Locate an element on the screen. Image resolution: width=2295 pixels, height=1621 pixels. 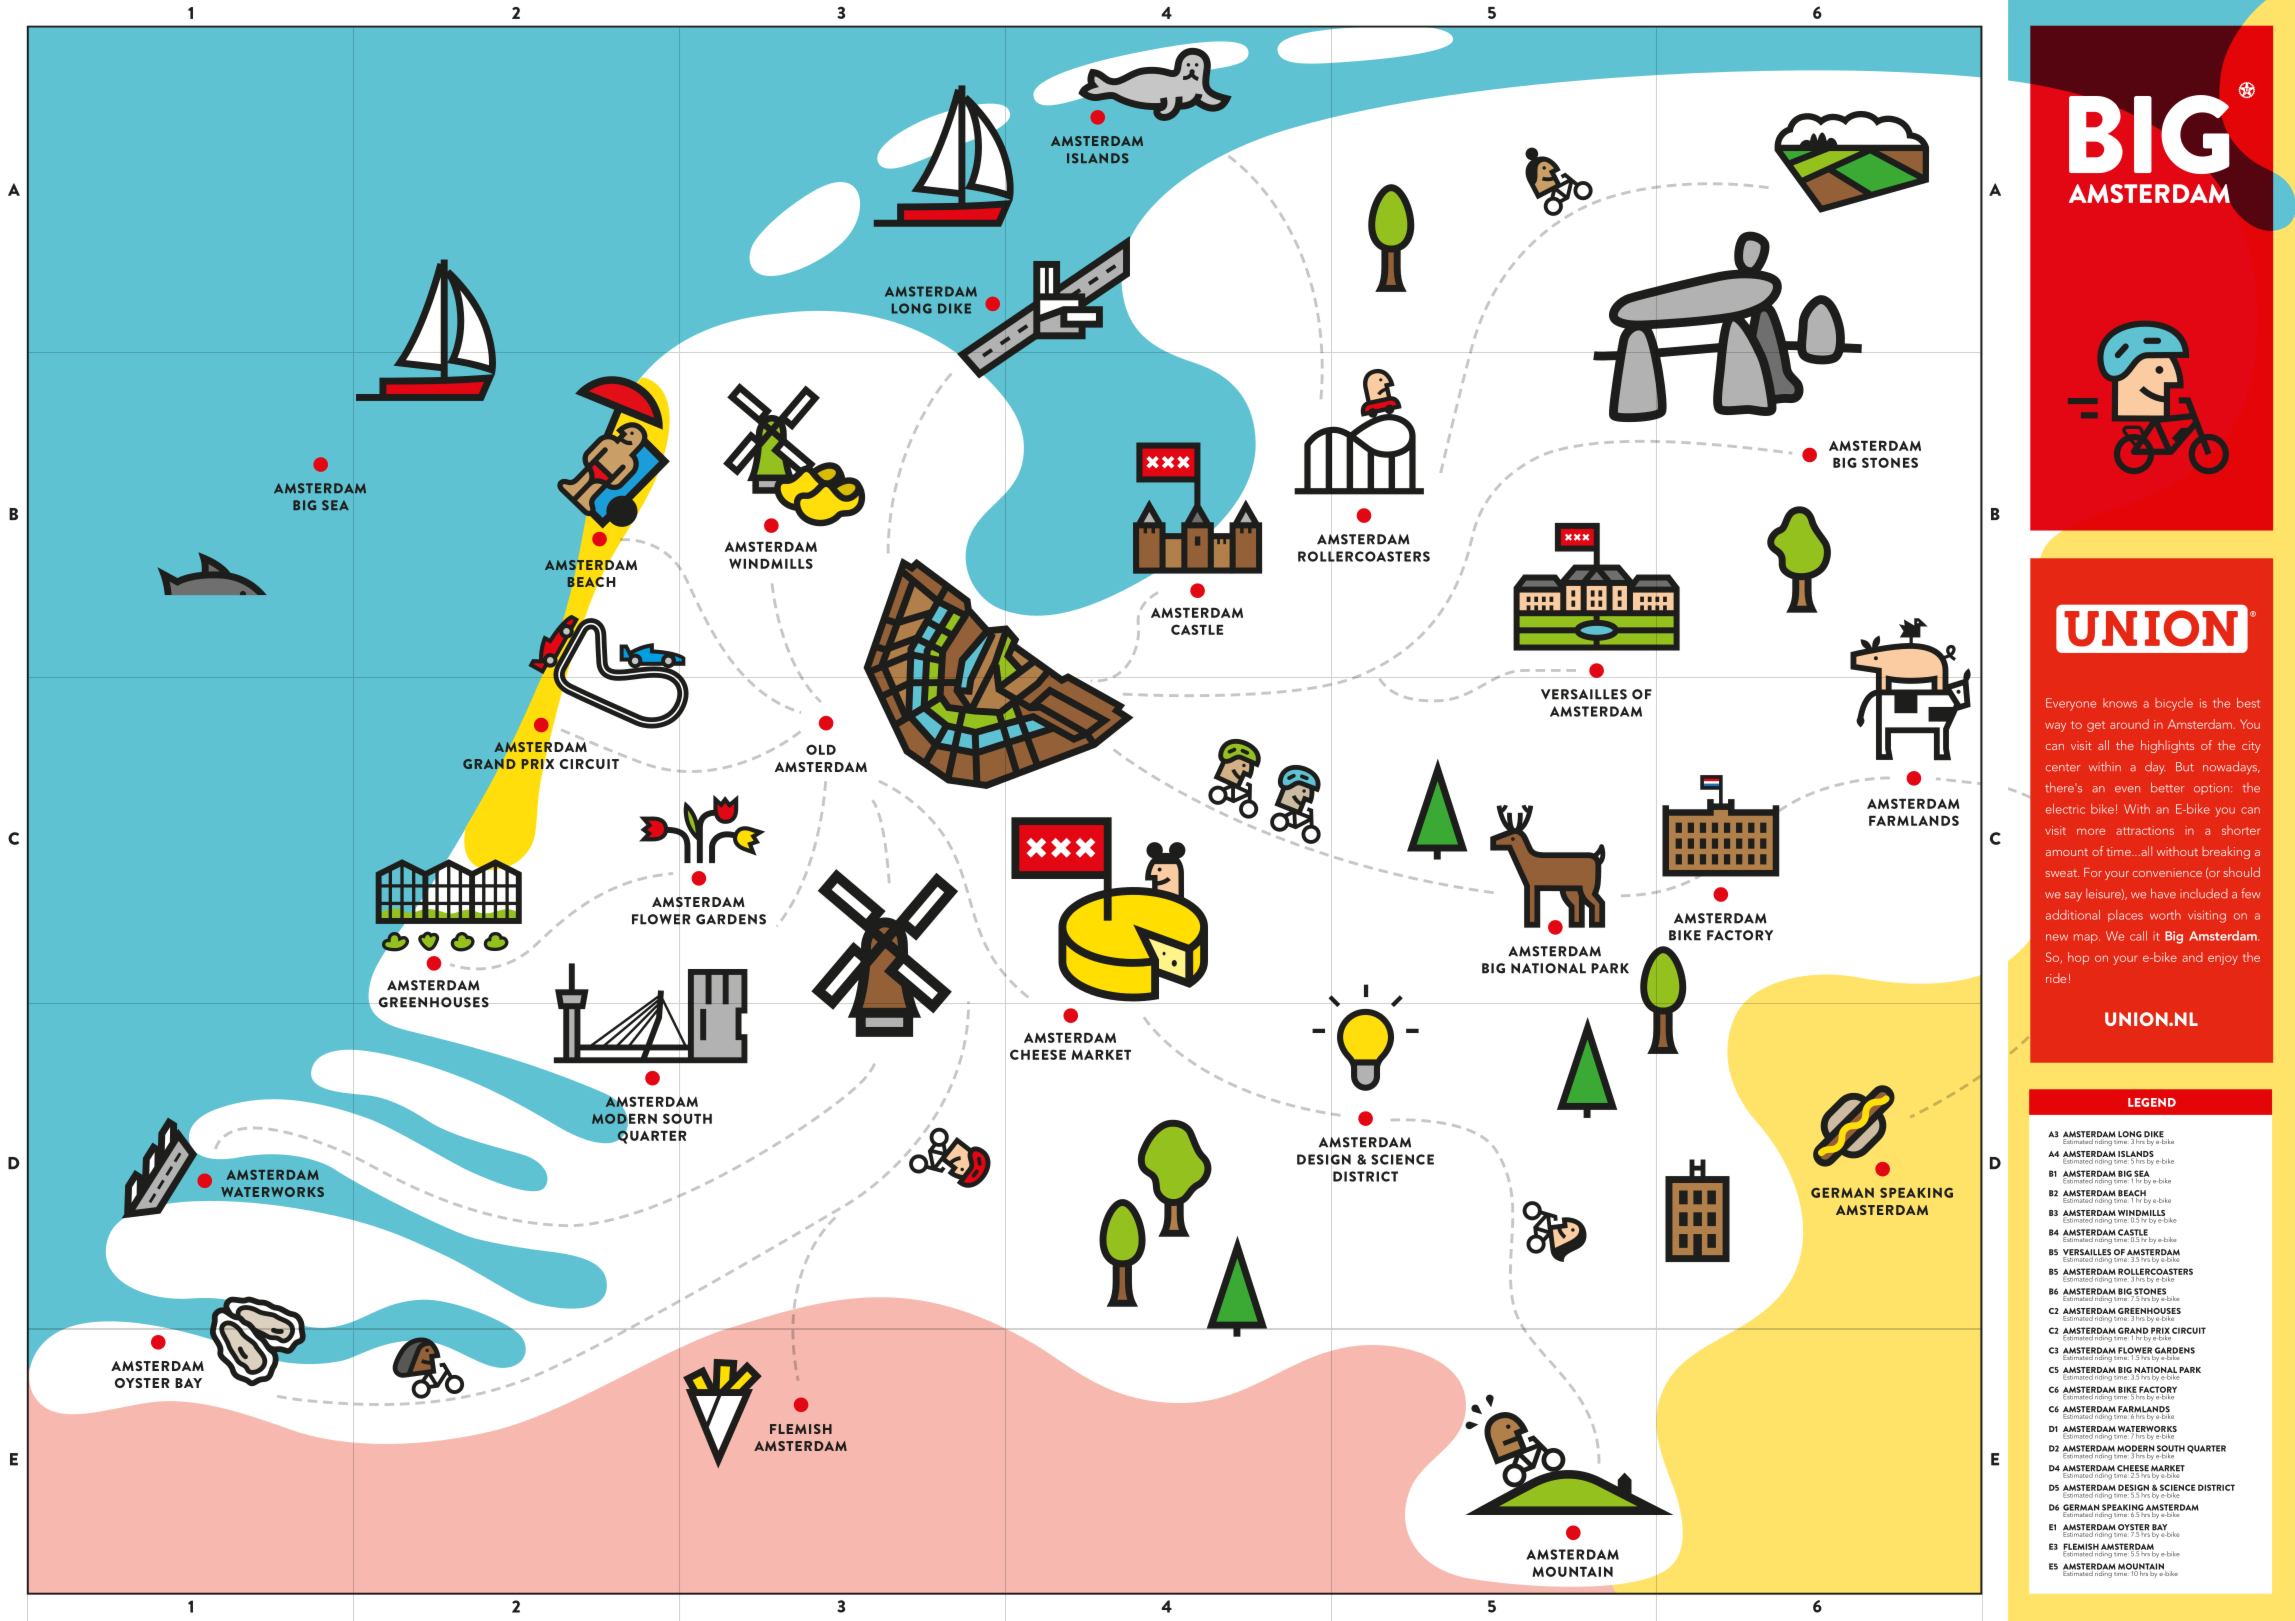
enjoy is located at coordinates (2223, 959).
